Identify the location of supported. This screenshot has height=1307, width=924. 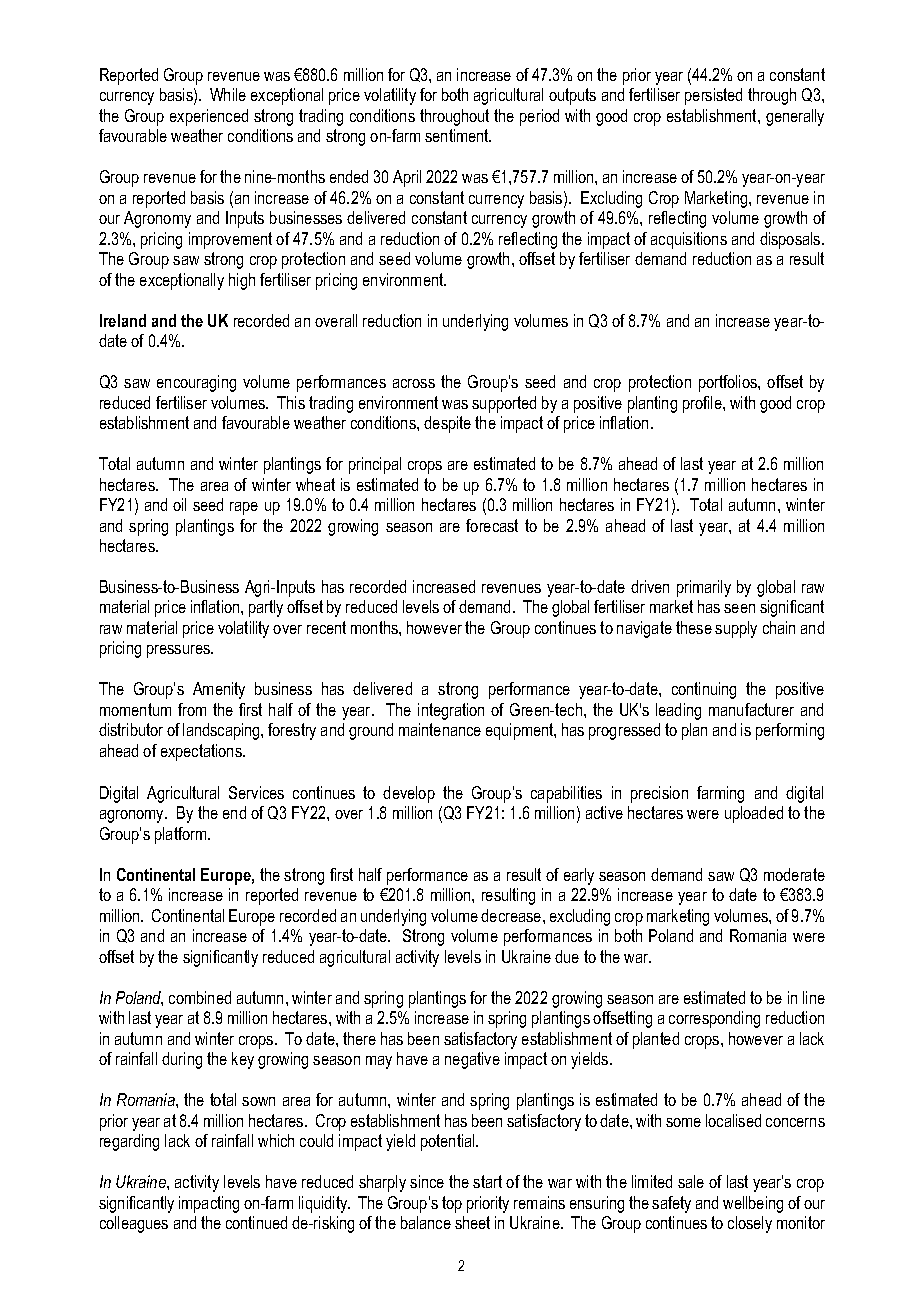
(504, 404).
